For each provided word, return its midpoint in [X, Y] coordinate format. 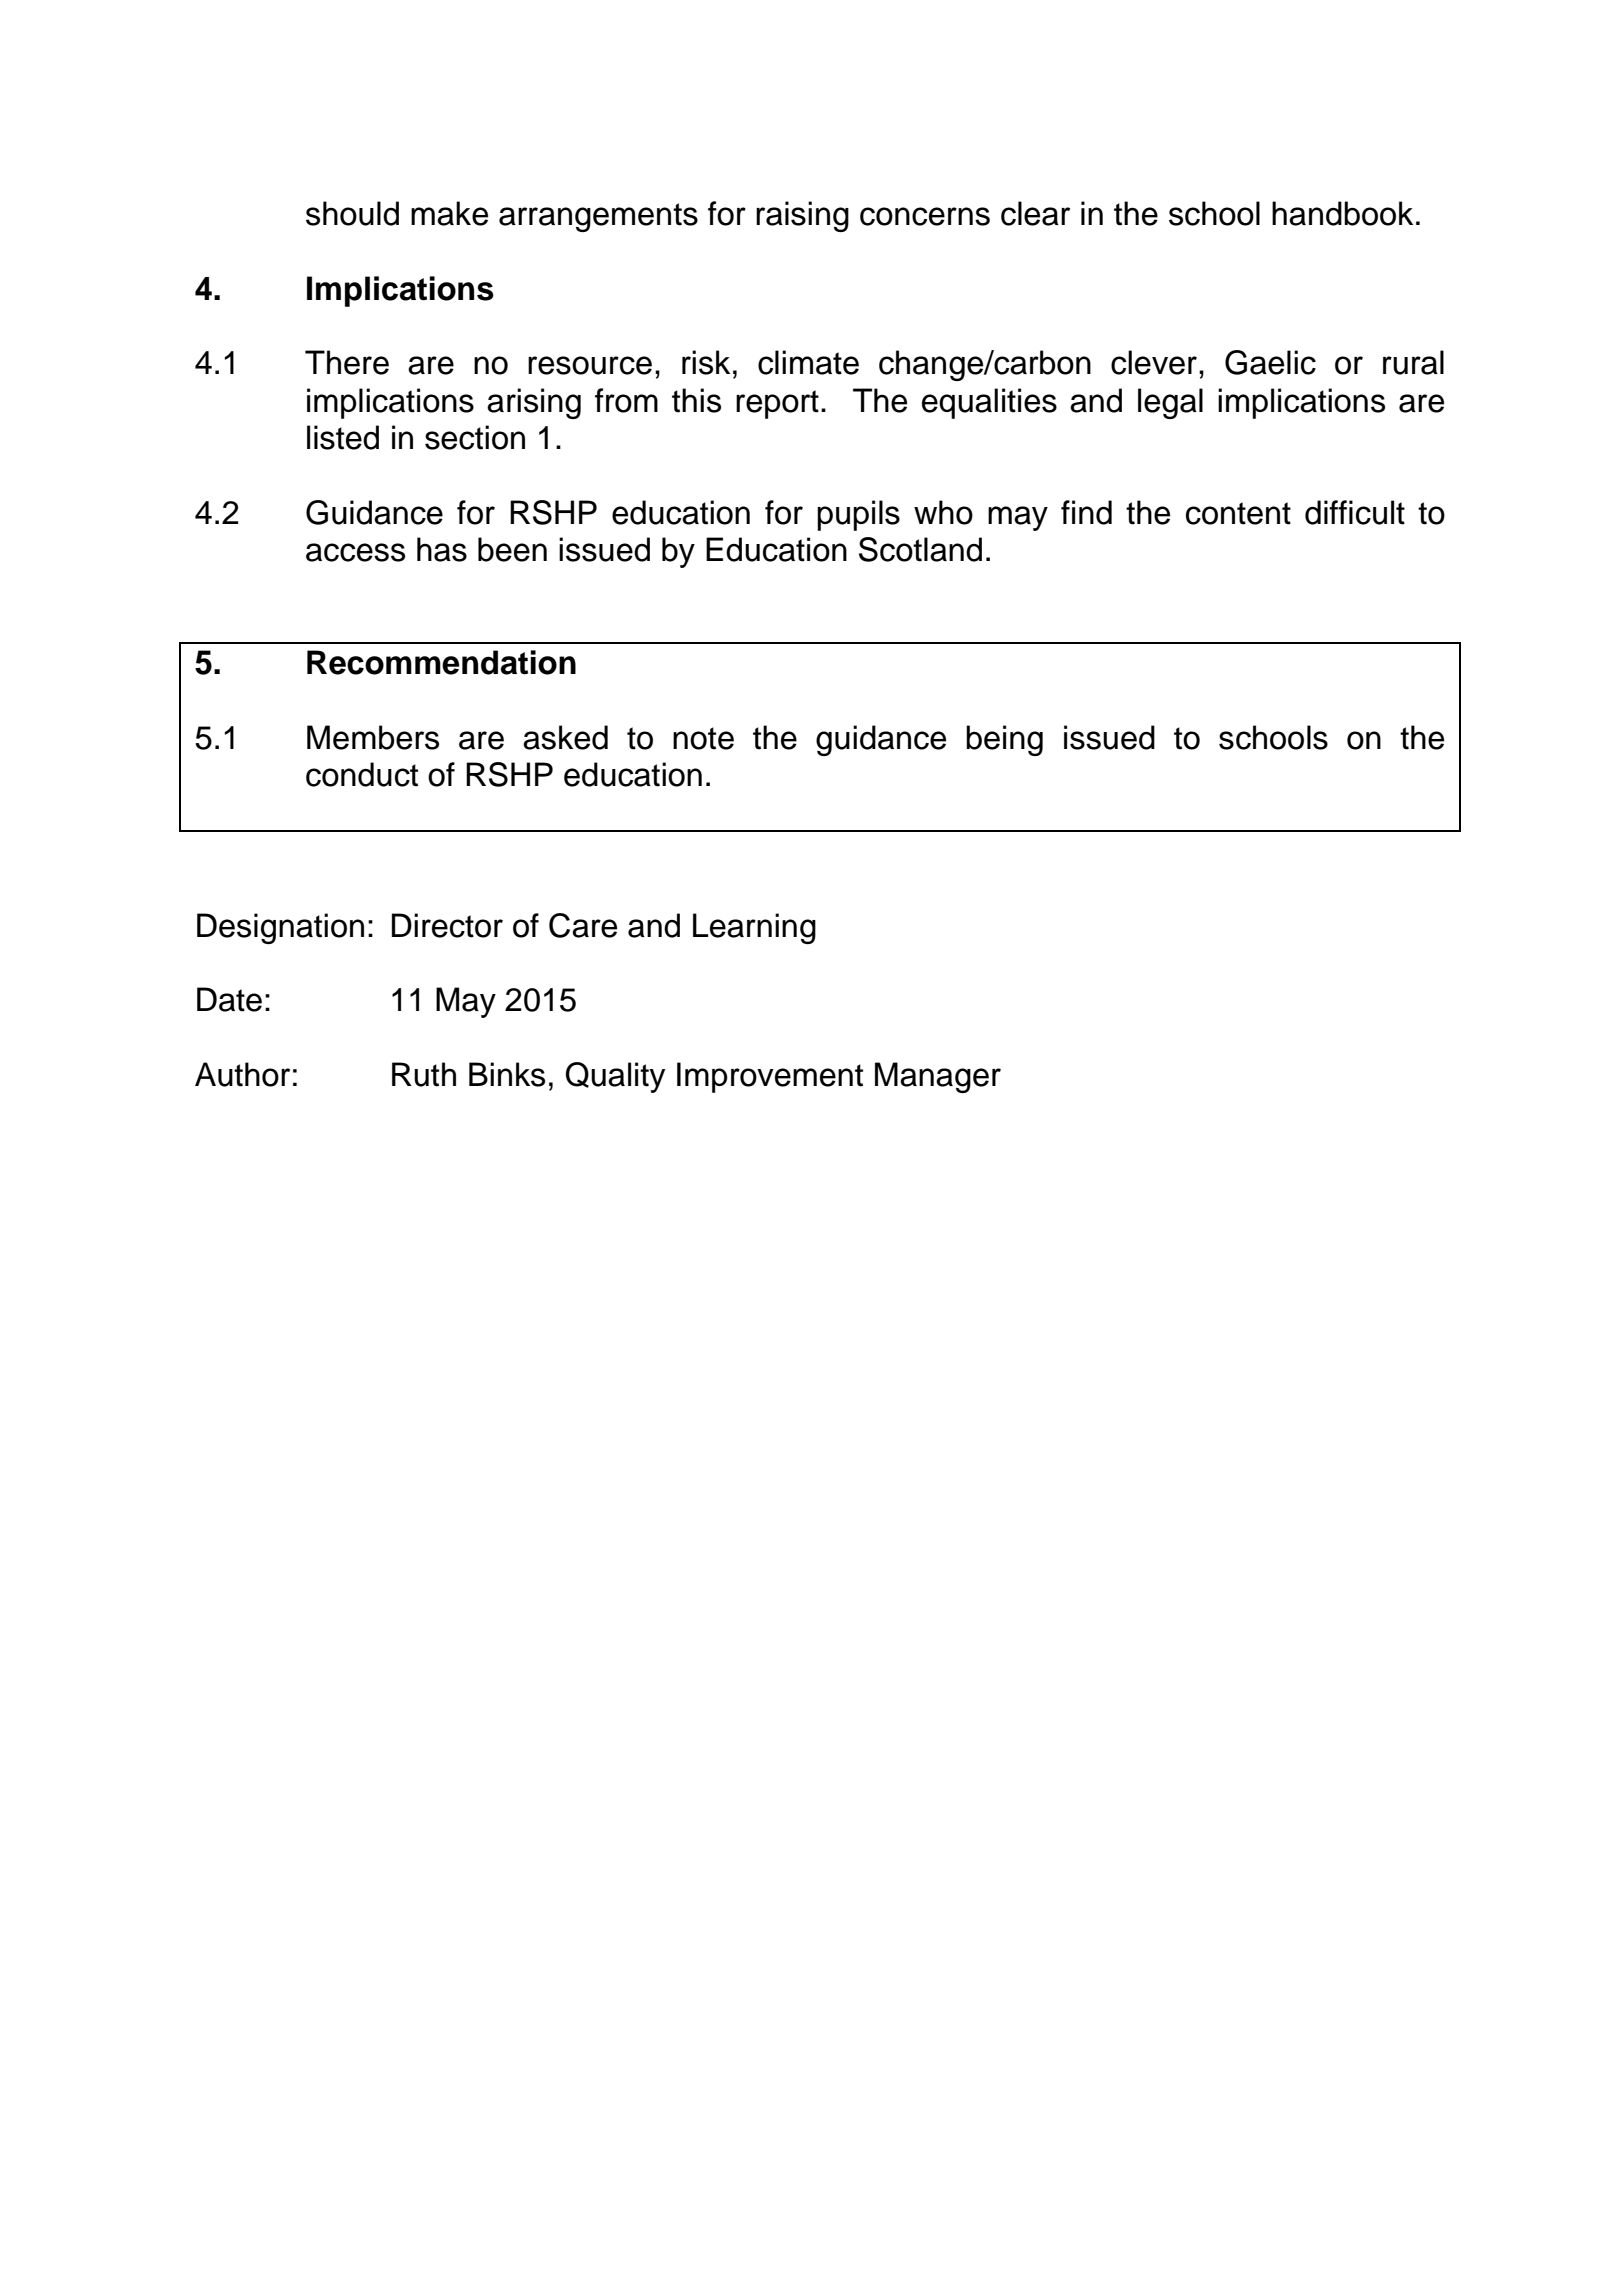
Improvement [770, 1077]
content [1238, 513]
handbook [1342, 213]
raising [802, 216]
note [703, 738]
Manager [938, 1077]
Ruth [424, 1074]
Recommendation [441, 662]
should [352, 213]
